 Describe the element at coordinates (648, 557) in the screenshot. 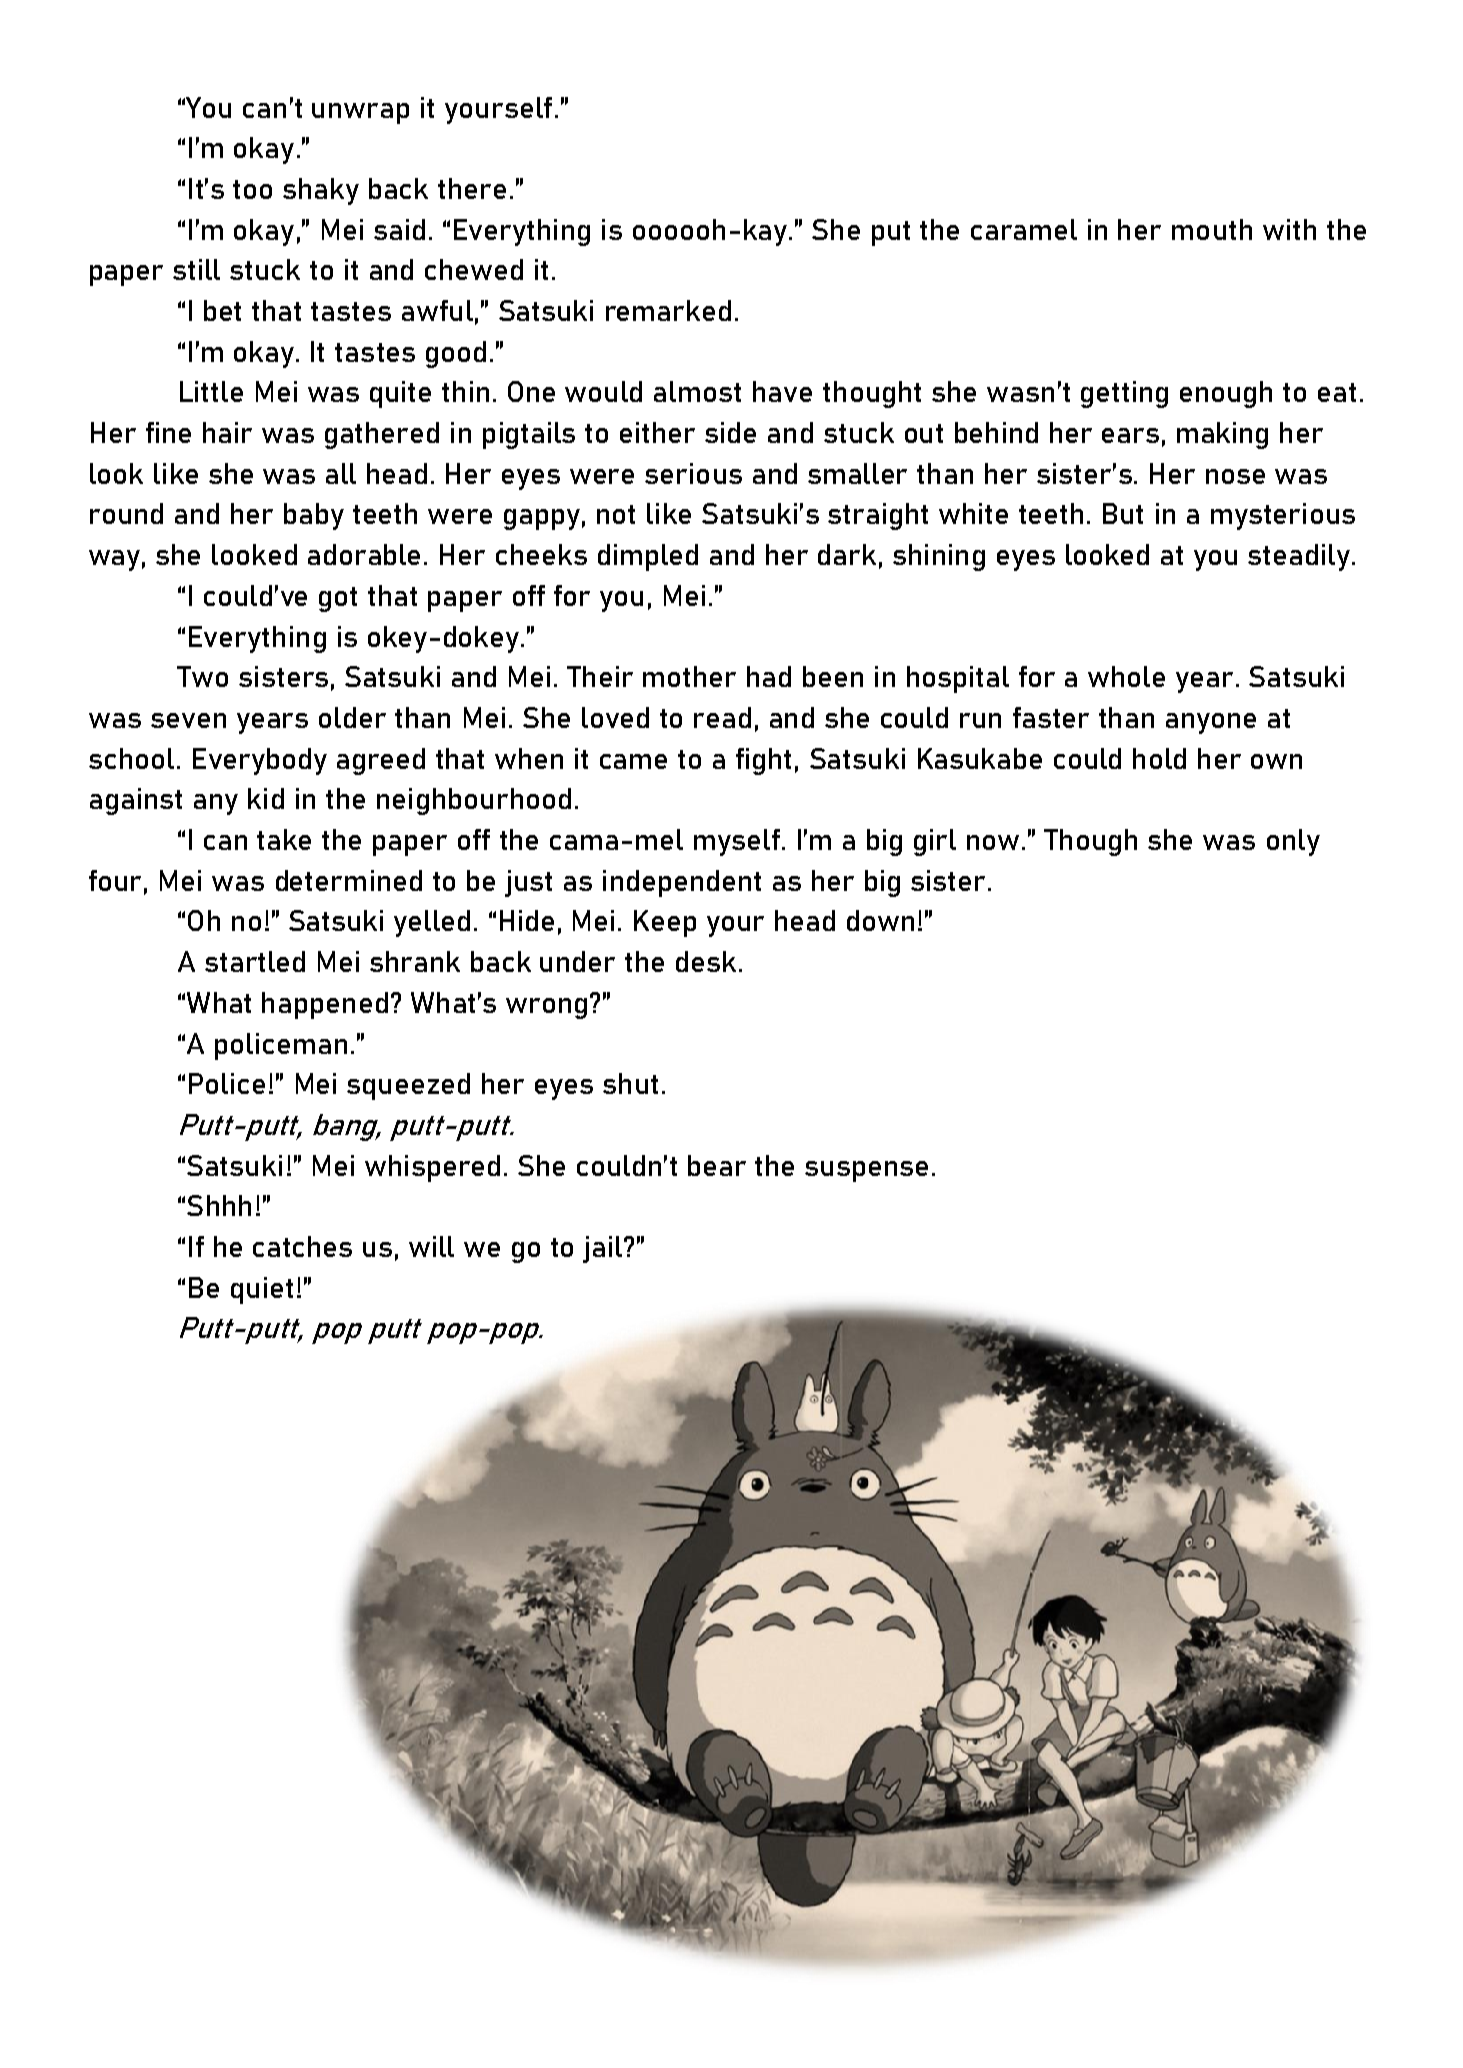

I see `dimpled` at that location.
